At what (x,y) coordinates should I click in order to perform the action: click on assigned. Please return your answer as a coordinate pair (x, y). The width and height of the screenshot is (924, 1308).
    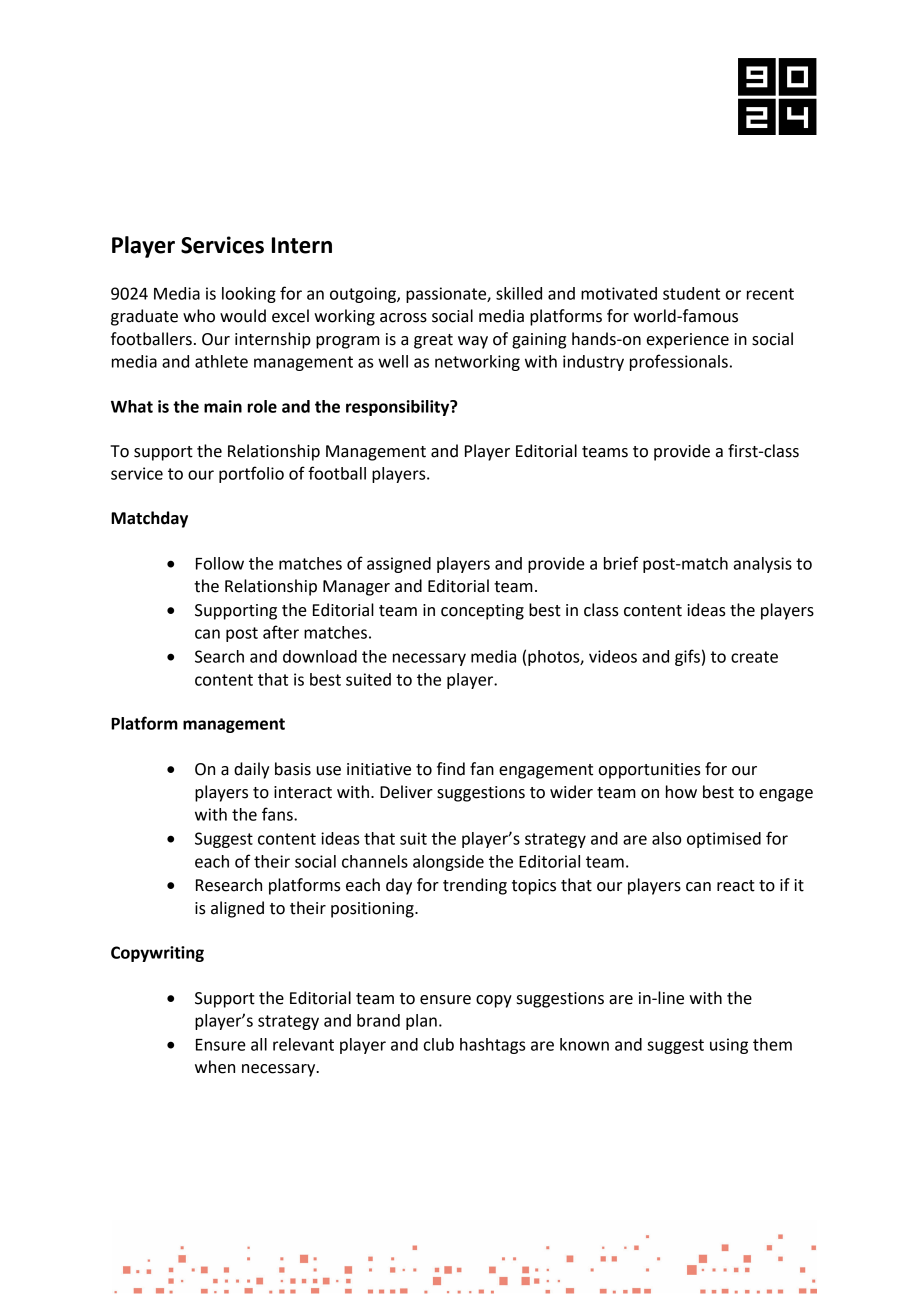
    Looking at the image, I should click on (399, 565).
